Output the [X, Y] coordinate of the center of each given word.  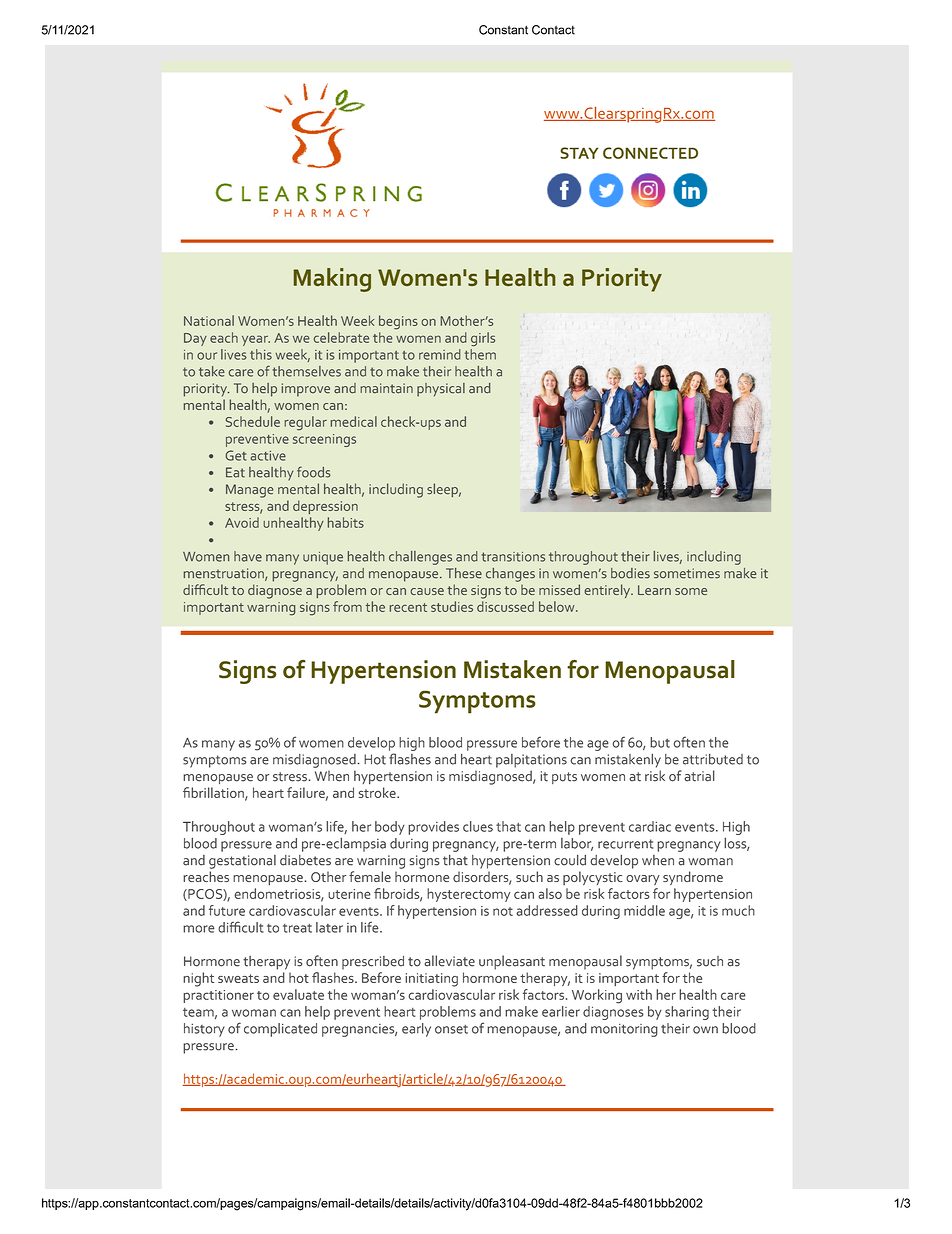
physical [441, 390]
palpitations [531, 761]
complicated [280, 1030]
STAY [579, 153]
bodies [630, 573]
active [268, 456]
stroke [378, 792]
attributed [713, 759]
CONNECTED [650, 153]
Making [332, 280]
